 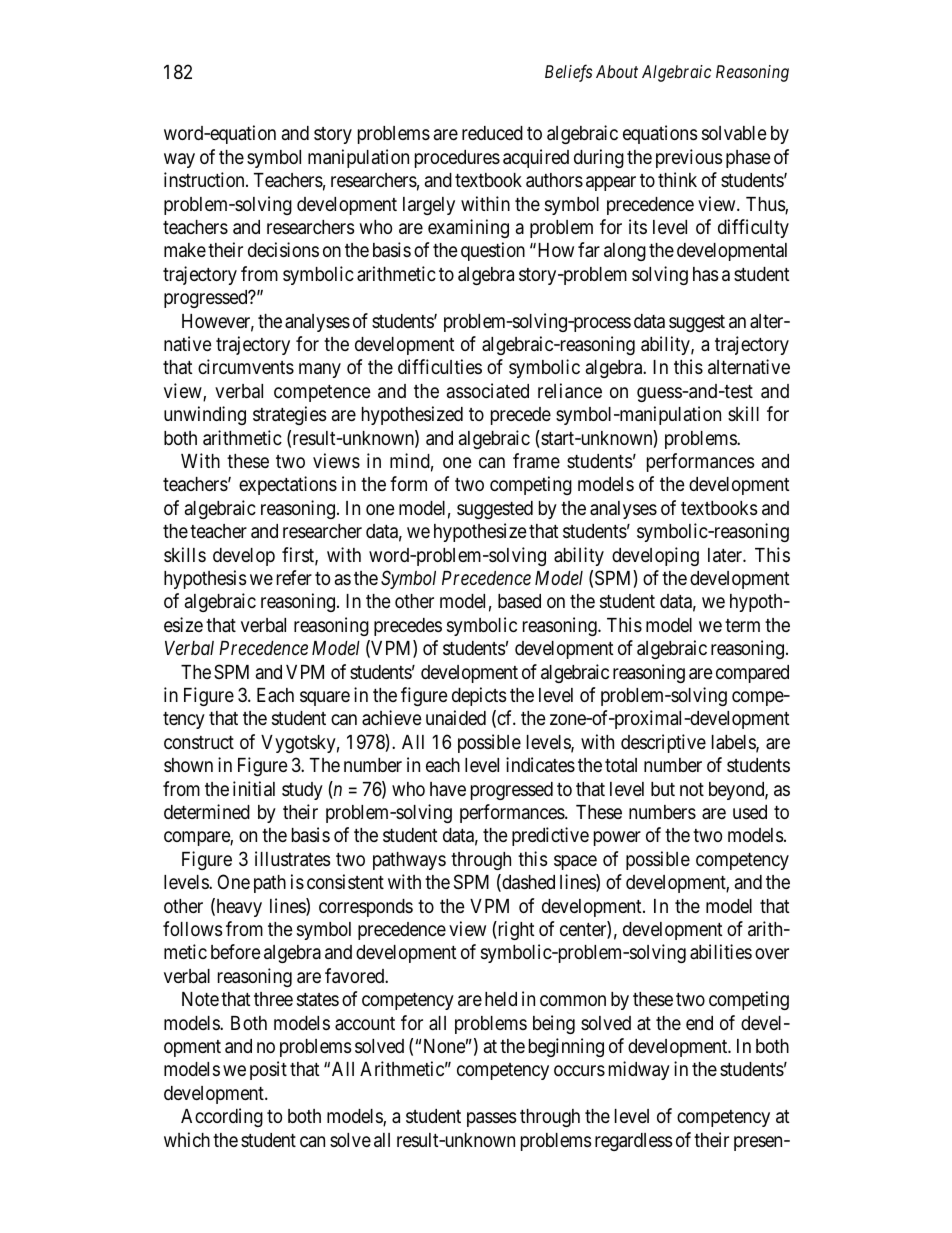 I want to click on reduced, so click(x=492, y=133).
